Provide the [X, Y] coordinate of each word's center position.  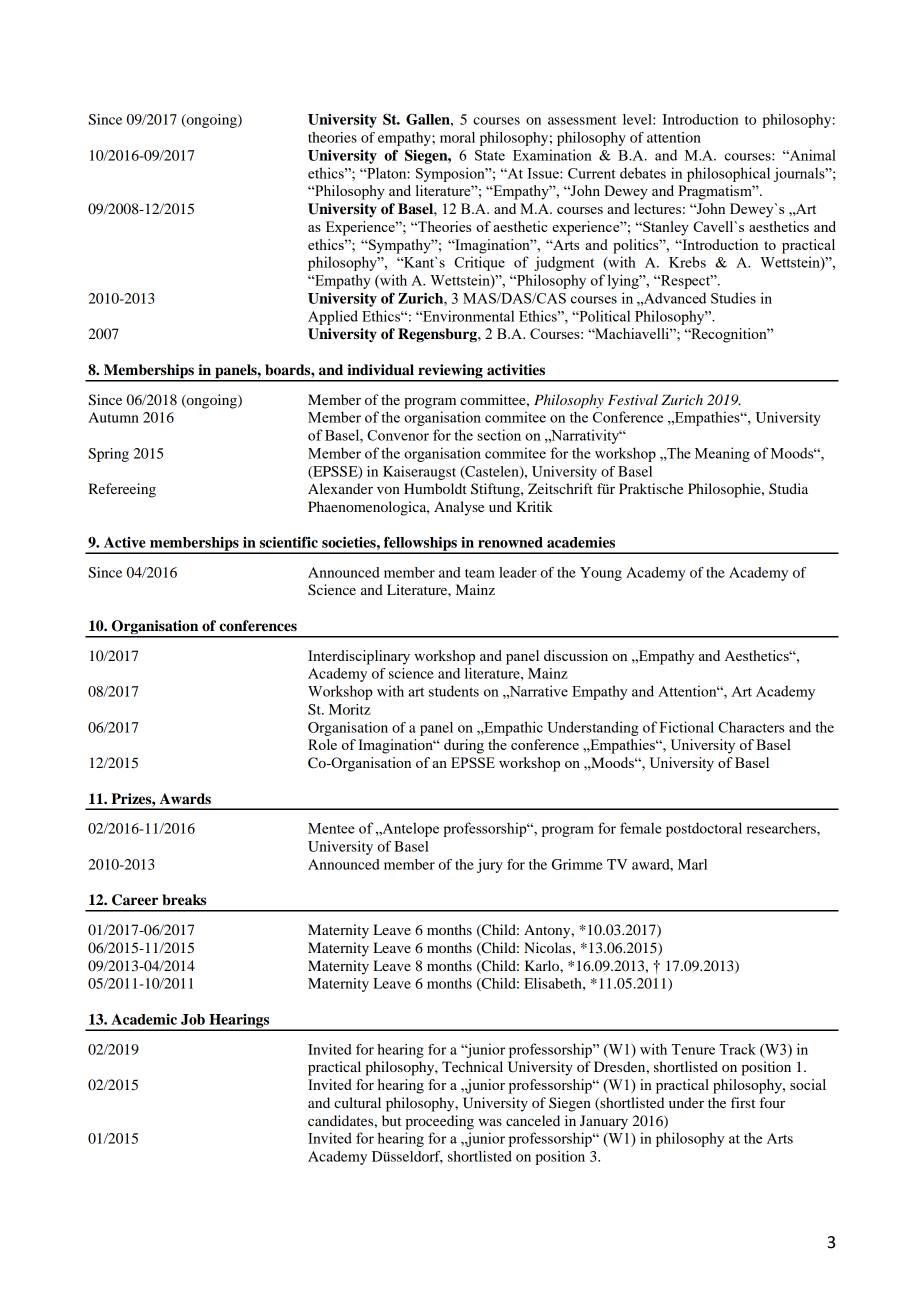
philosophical [728, 174]
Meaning [722, 454]
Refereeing [122, 490]
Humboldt [435, 488]
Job [193, 1019]
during [464, 746]
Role [322, 744]
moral [457, 137]
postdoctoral [704, 829]
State [490, 155]
